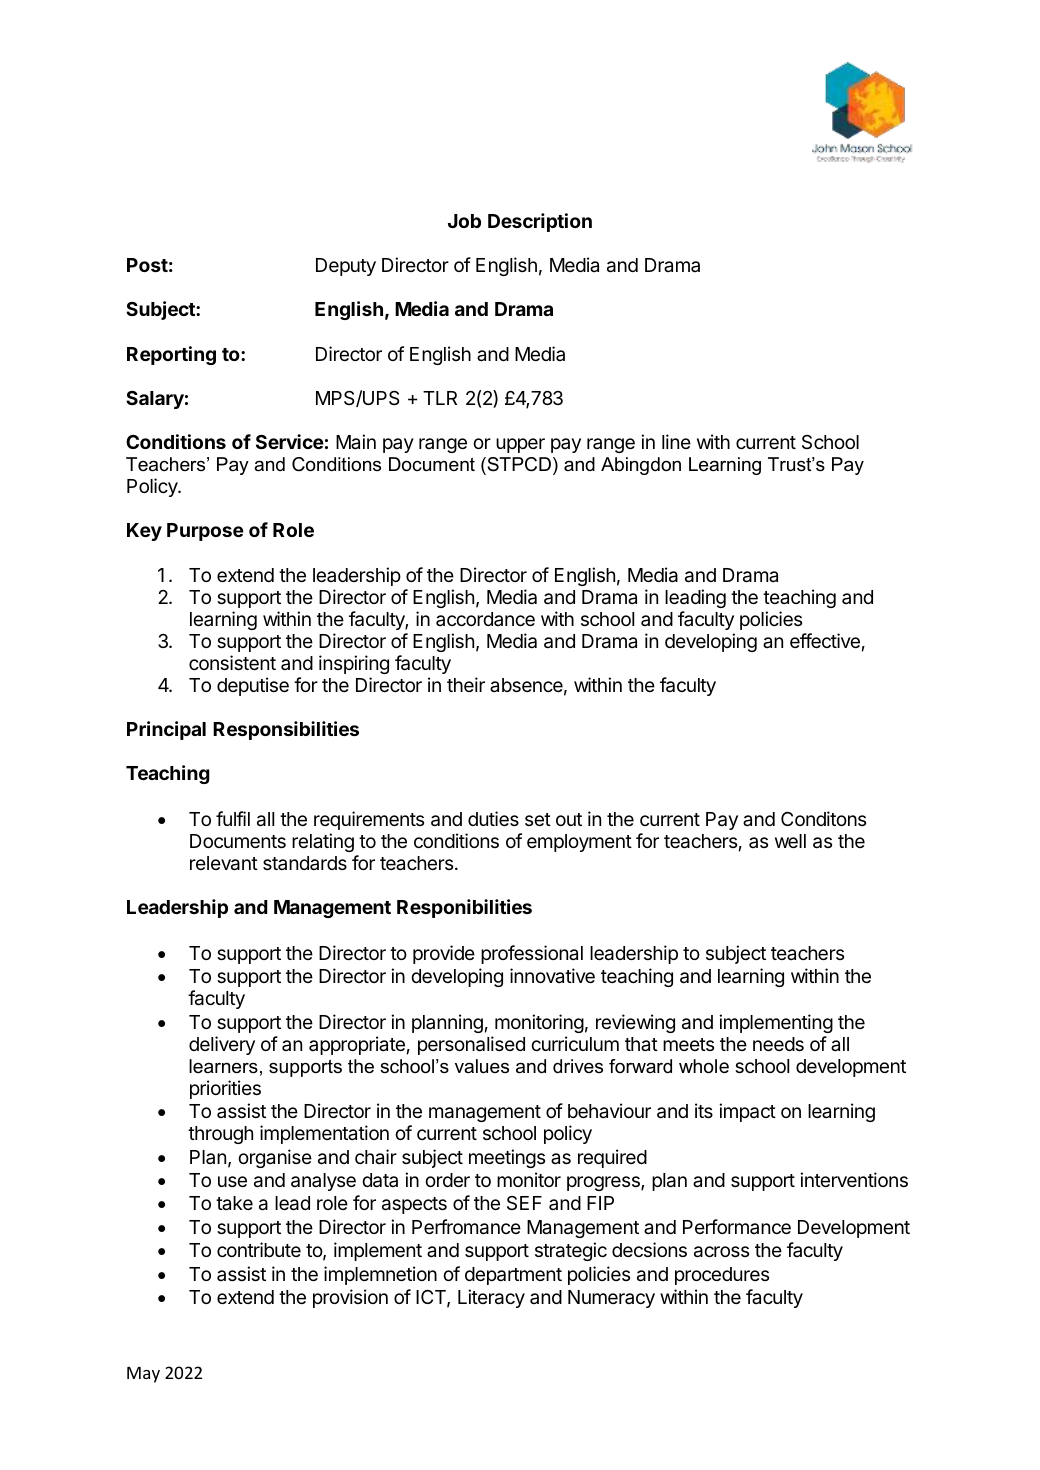 This screenshot has height=1470, width=1040. I want to click on Post, so click(147, 265).
